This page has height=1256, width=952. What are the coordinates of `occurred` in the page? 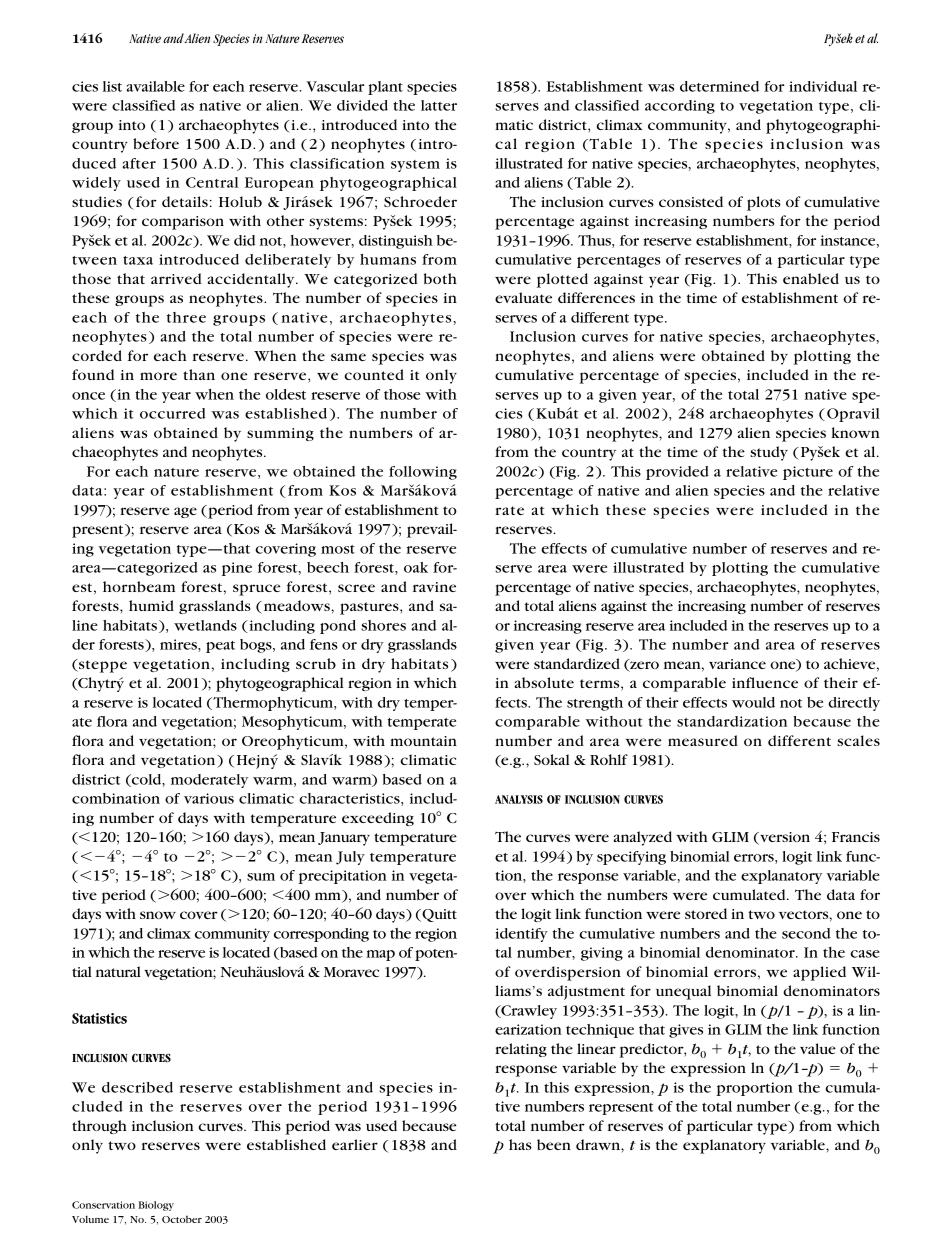 It's located at (173, 413).
